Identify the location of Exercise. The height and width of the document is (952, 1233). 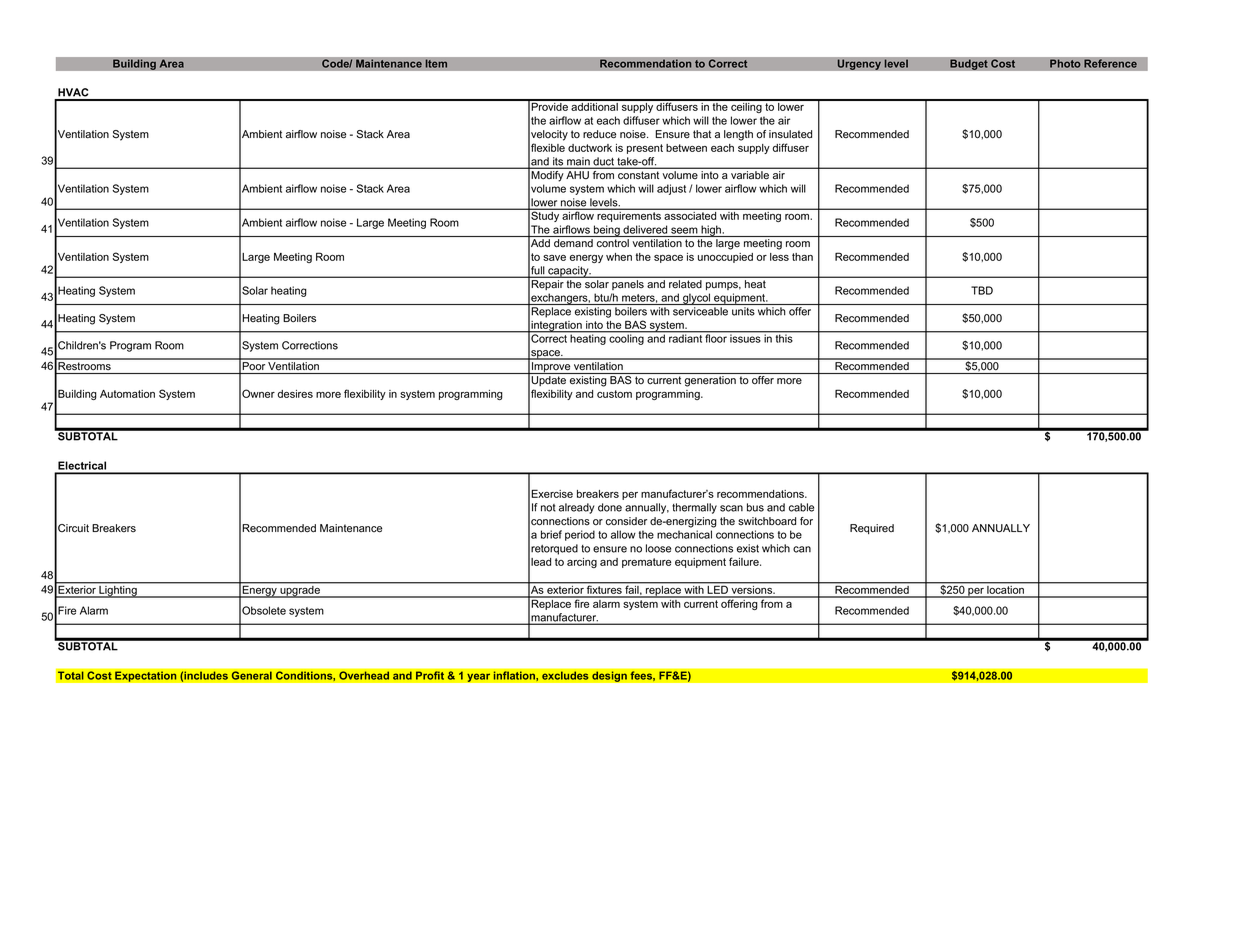
(552, 493).
